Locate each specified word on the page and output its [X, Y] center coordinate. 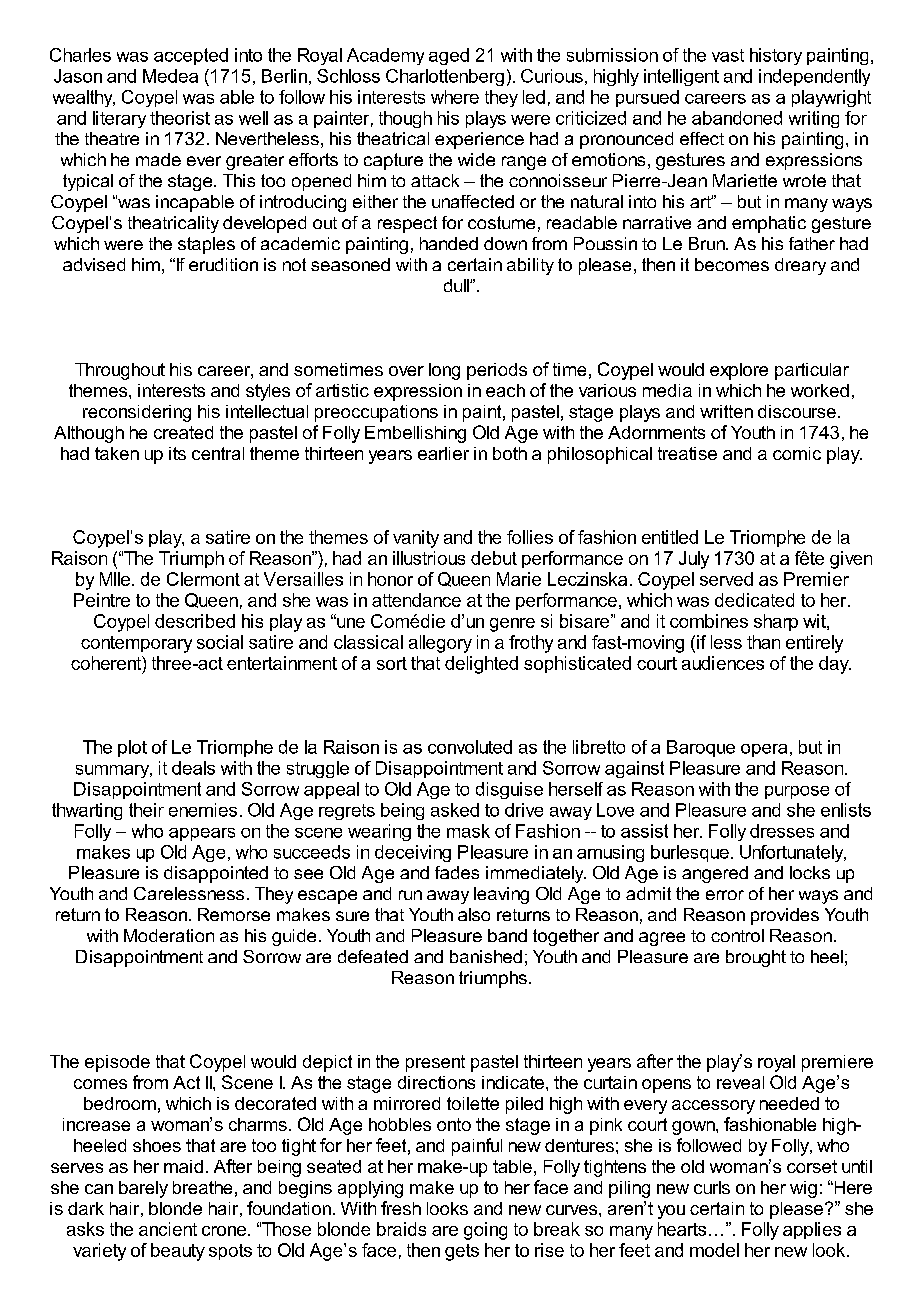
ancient [168, 1229]
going [485, 1231]
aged [449, 56]
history [776, 56]
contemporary [136, 644]
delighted [481, 665]
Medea [170, 76]
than [763, 642]
